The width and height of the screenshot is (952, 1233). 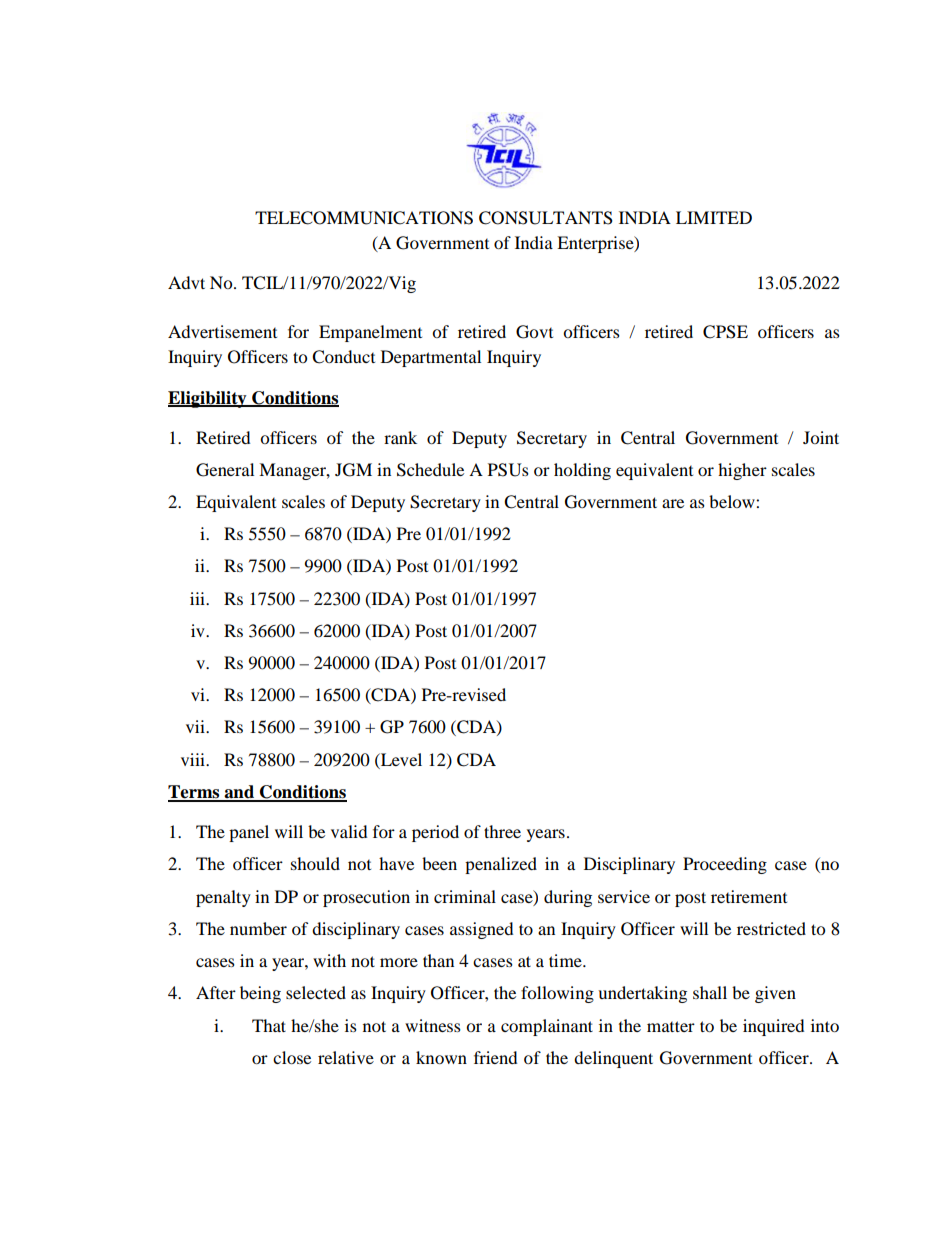 I want to click on holding, so click(x=582, y=471).
